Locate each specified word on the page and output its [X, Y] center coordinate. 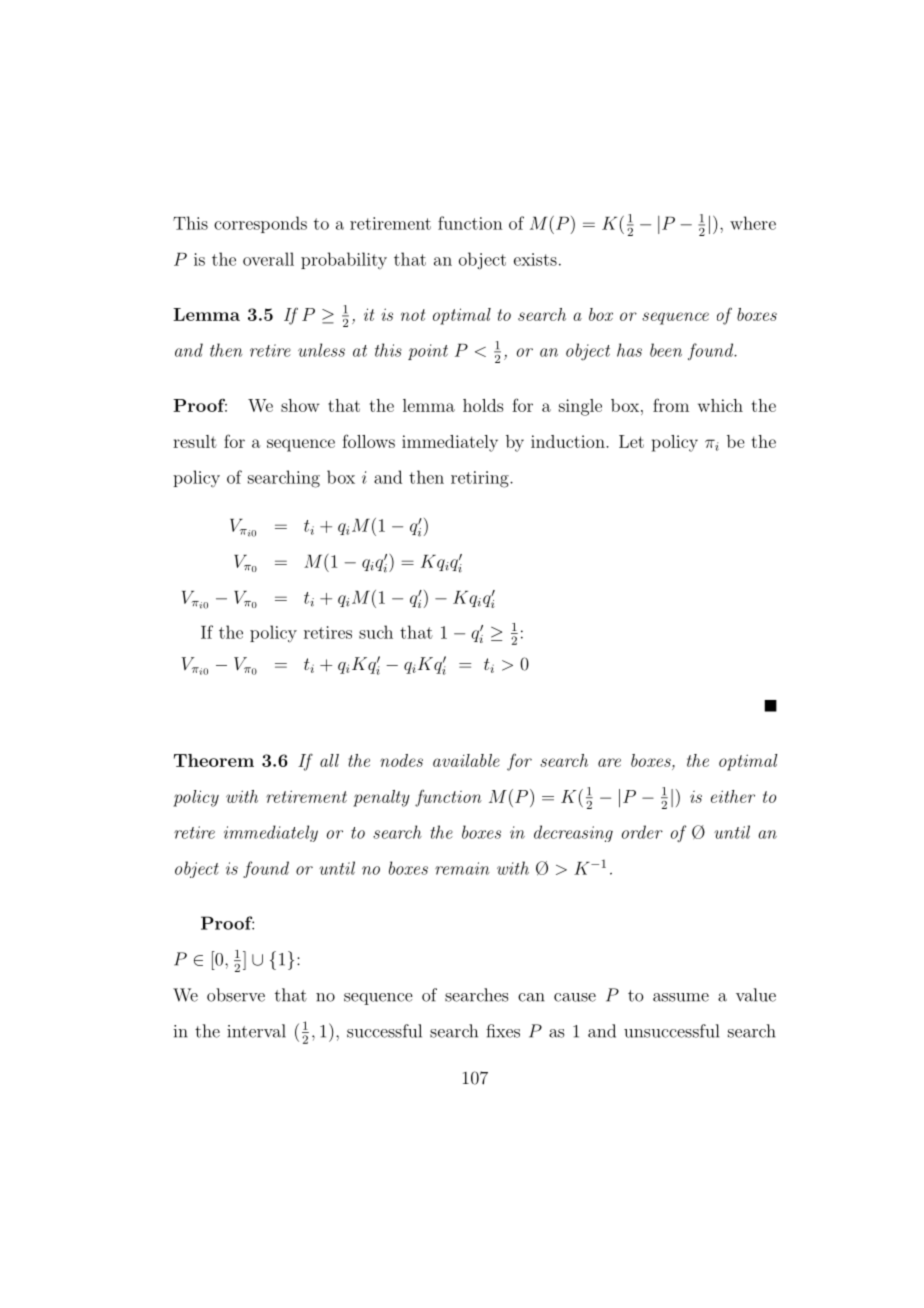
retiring [481, 479]
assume [681, 997]
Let [631, 441]
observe [236, 995]
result [195, 441]
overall [268, 259]
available [466, 760]
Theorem [214, 760]
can [531, 997]
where [753, 223]
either [733, 796]
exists [535, 259]
